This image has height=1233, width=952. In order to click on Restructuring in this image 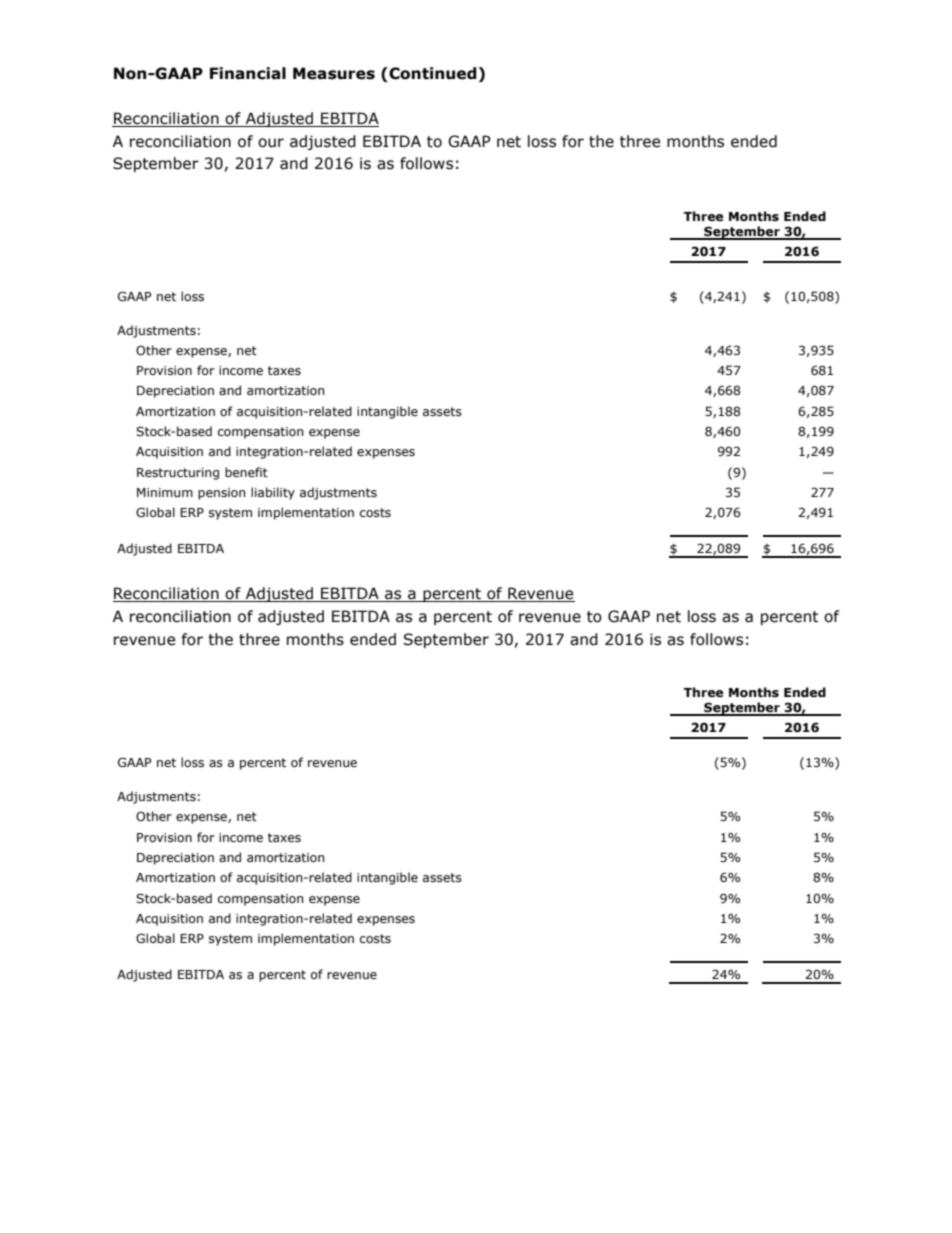, I will do `click(178, 474)`.
